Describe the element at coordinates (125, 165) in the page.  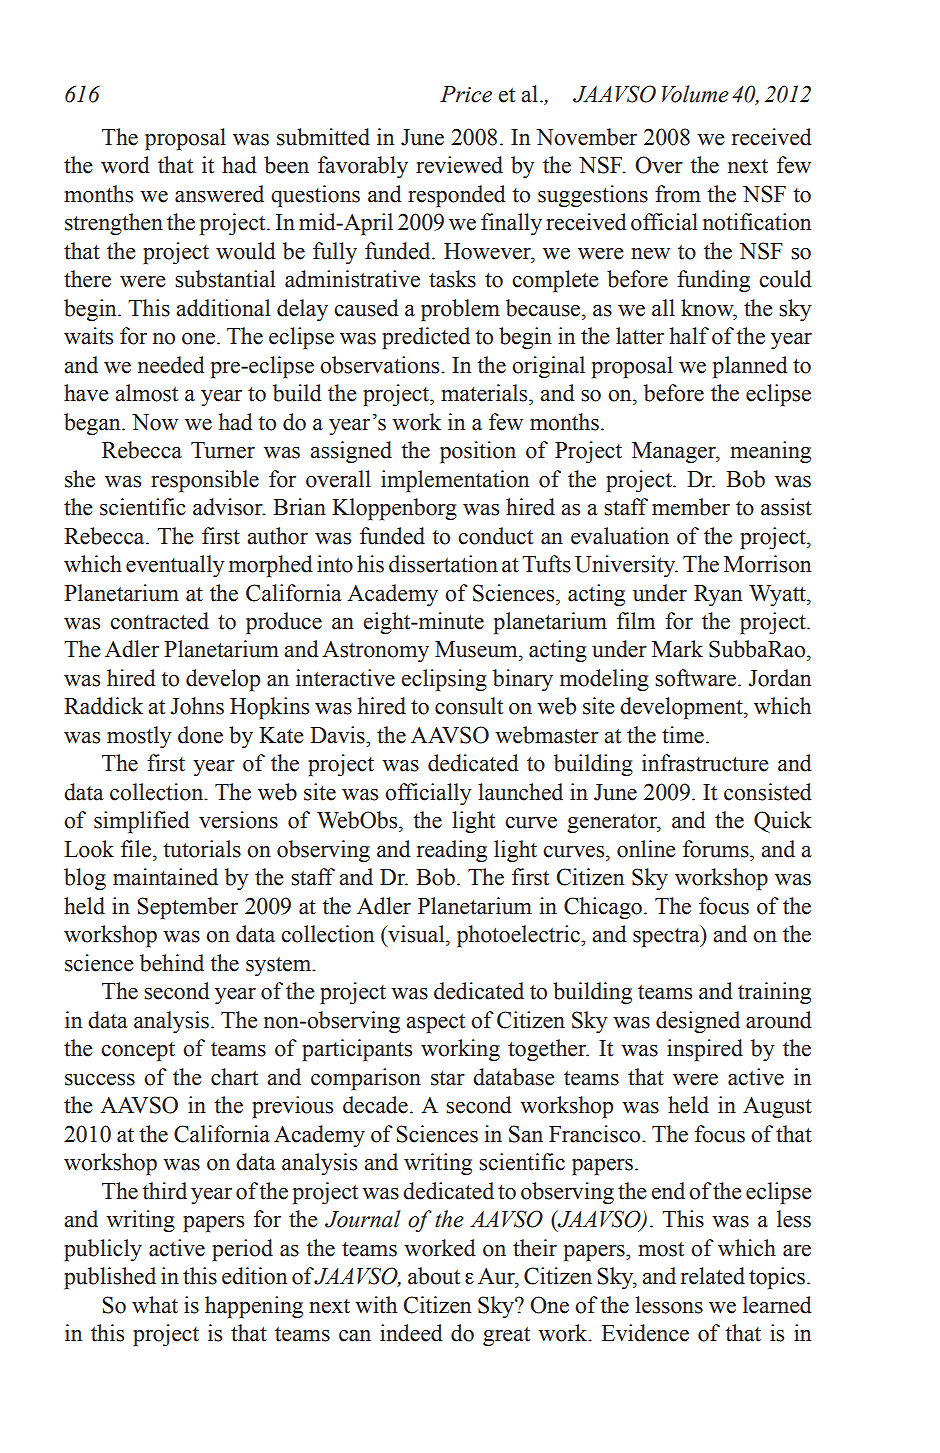
I see `word` at that location.
